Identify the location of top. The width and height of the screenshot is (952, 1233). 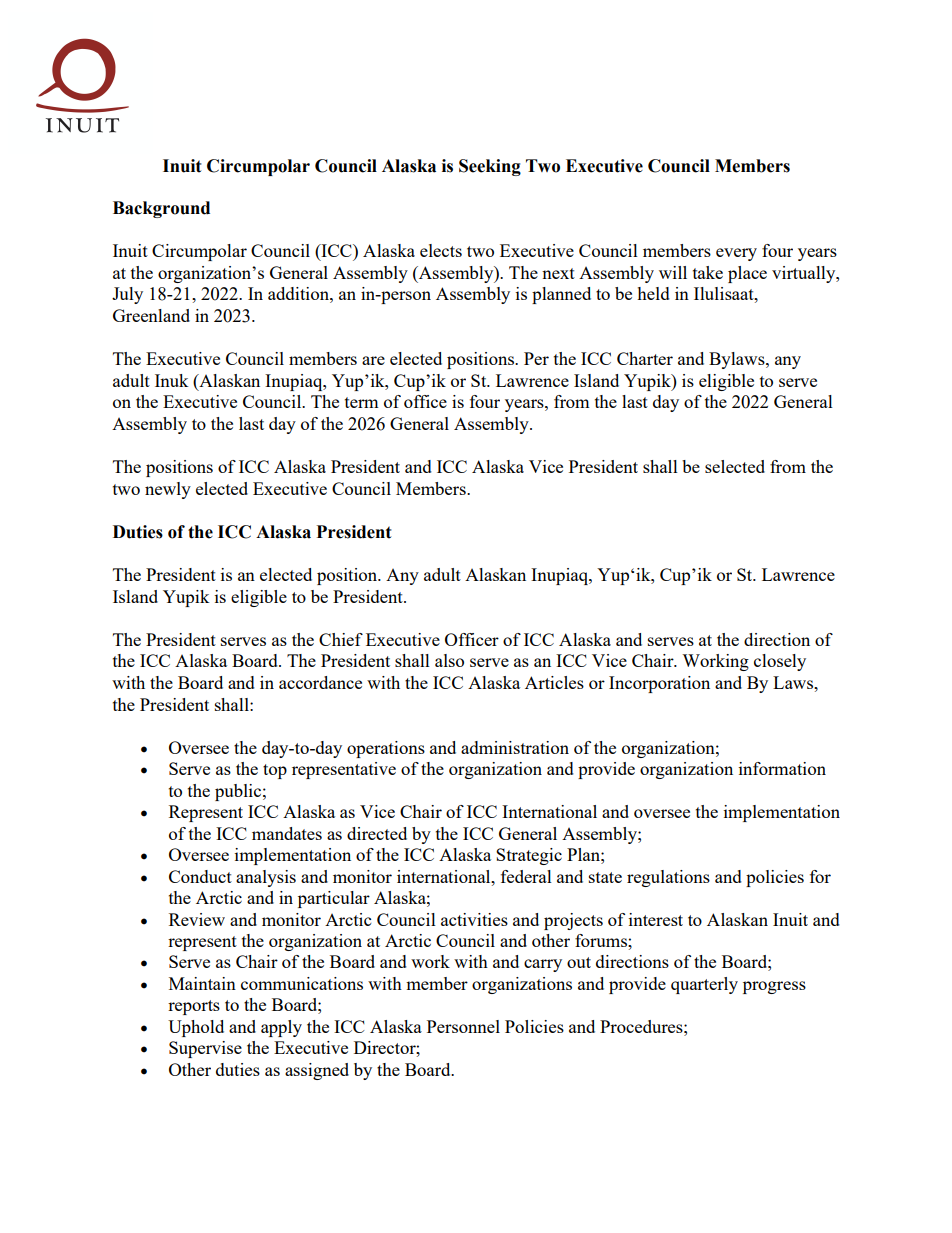
(275, 771).
